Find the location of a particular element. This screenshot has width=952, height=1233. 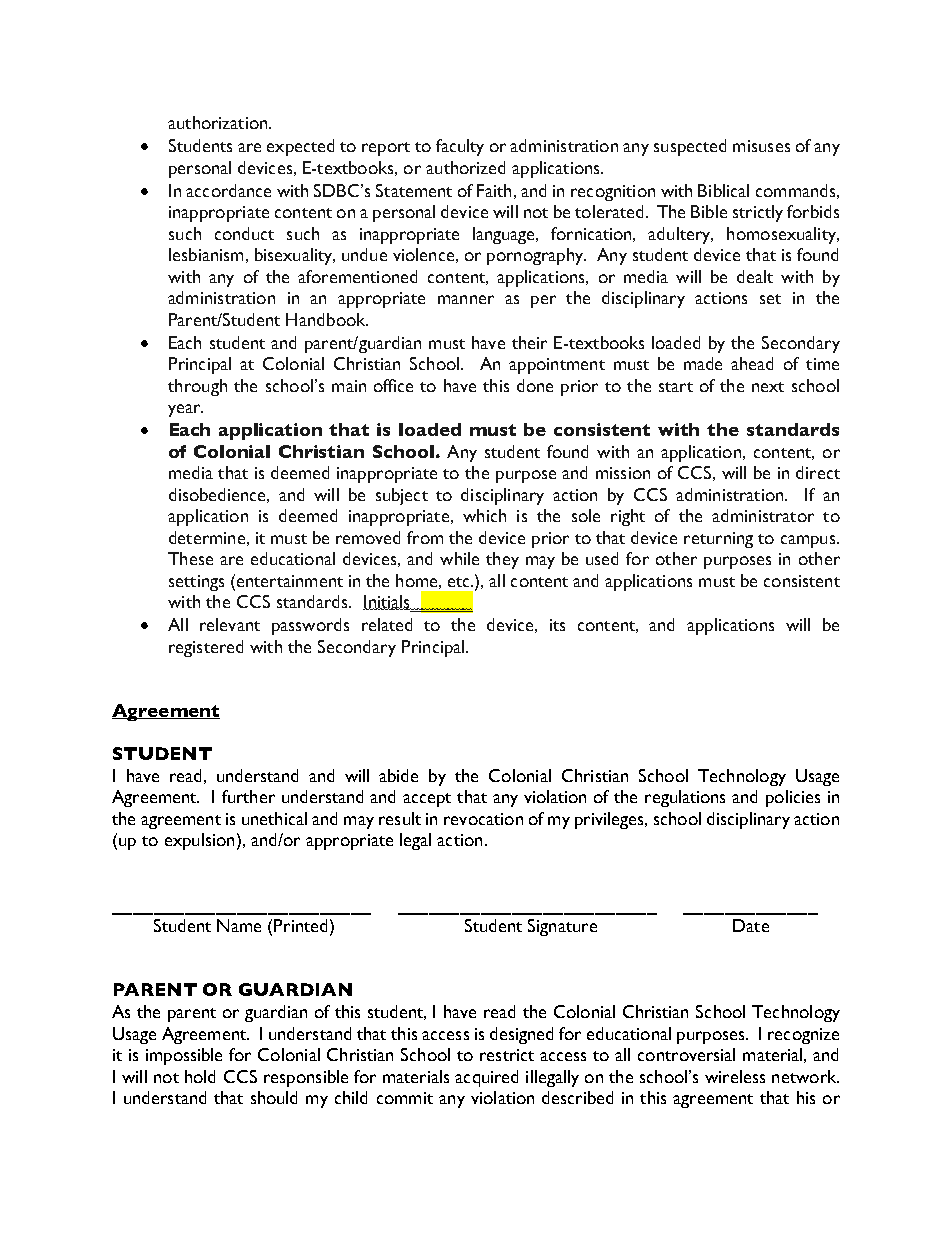

returning is located at coordinates (718, 540).
